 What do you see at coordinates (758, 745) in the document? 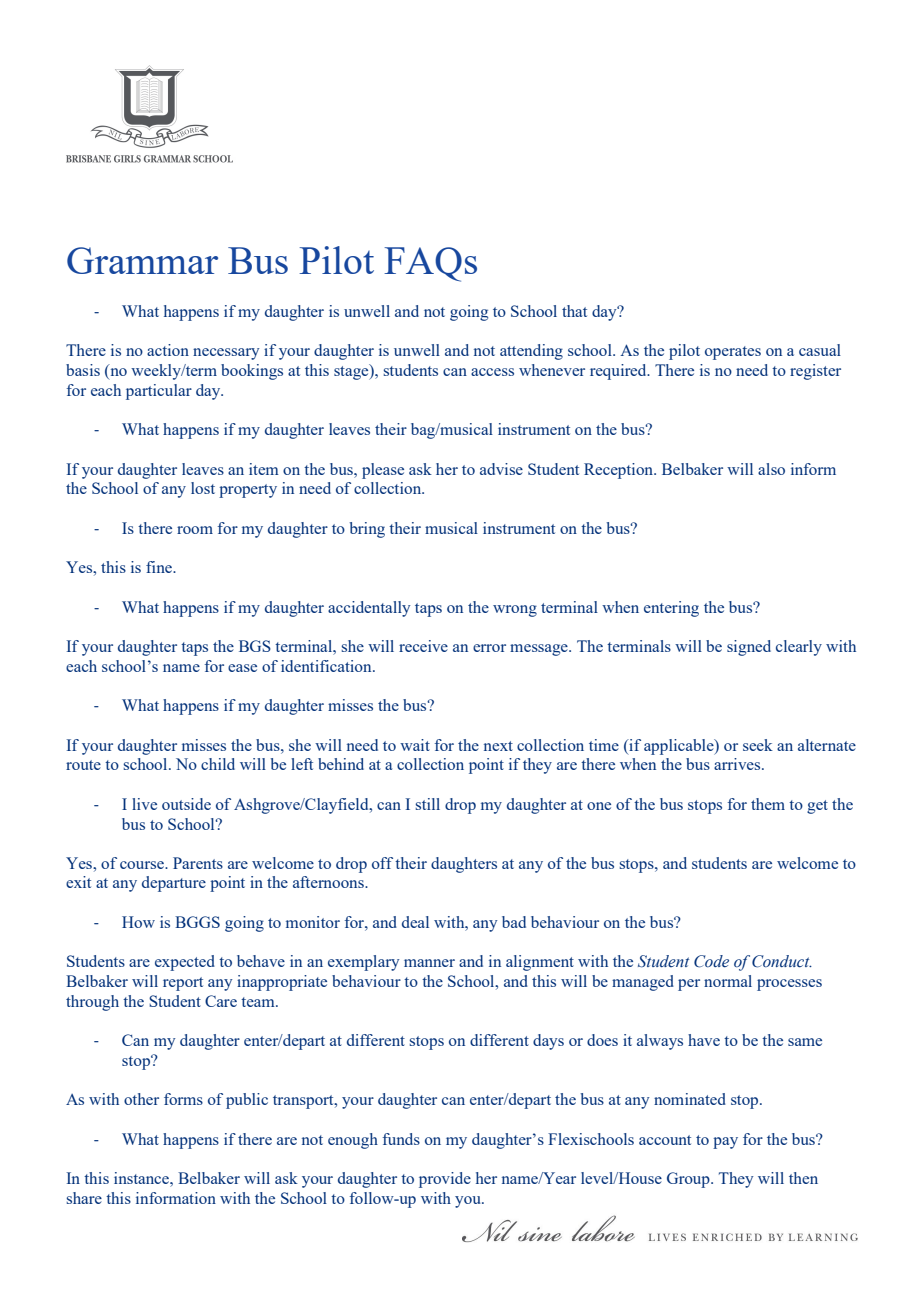
I see `seek` at bounding box center [758, 745].
